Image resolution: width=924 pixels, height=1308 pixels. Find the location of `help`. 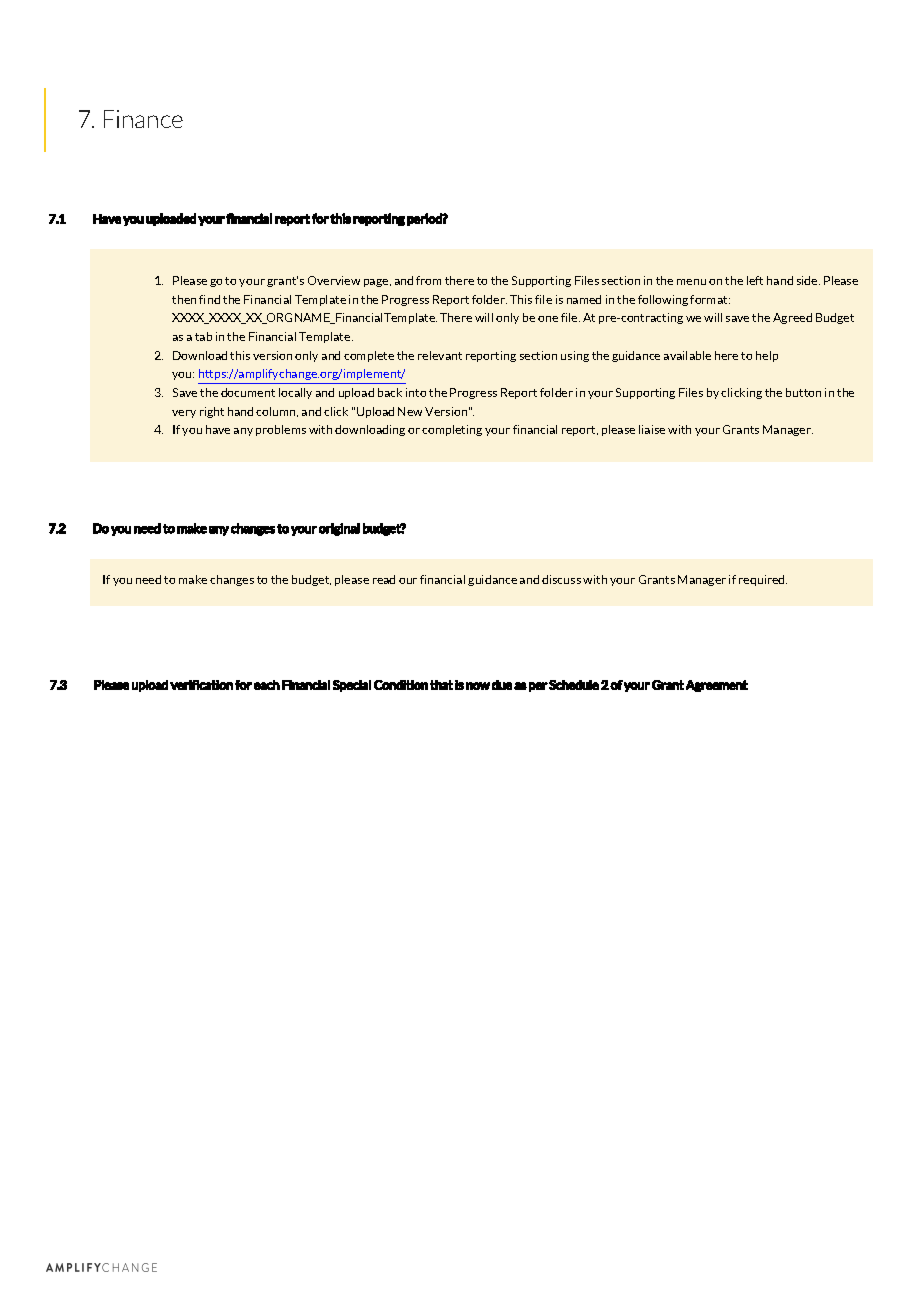

help is located at coordinates (767, 356).
